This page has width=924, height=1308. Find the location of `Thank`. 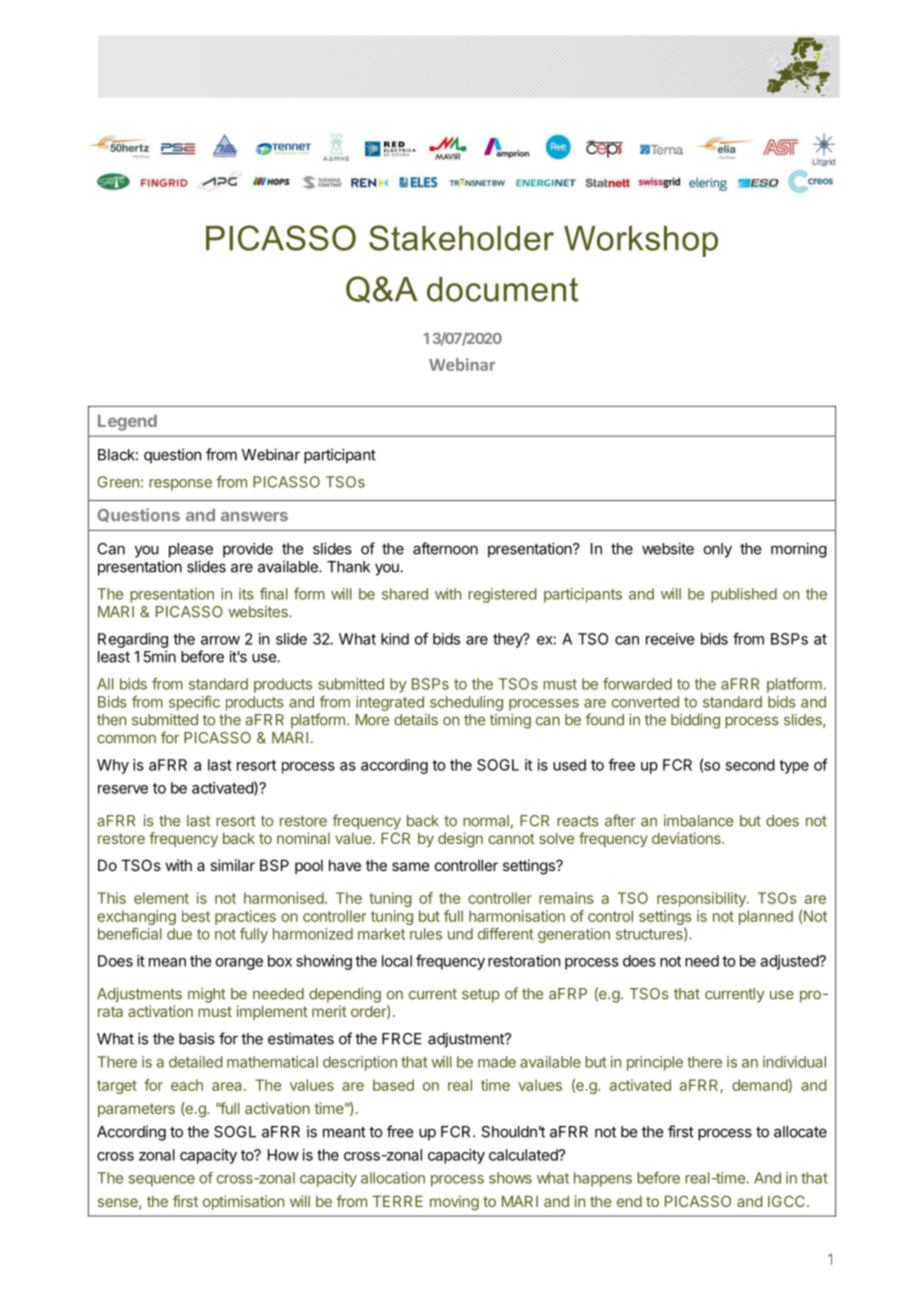

Thank is located at coordinates (348, 567).
